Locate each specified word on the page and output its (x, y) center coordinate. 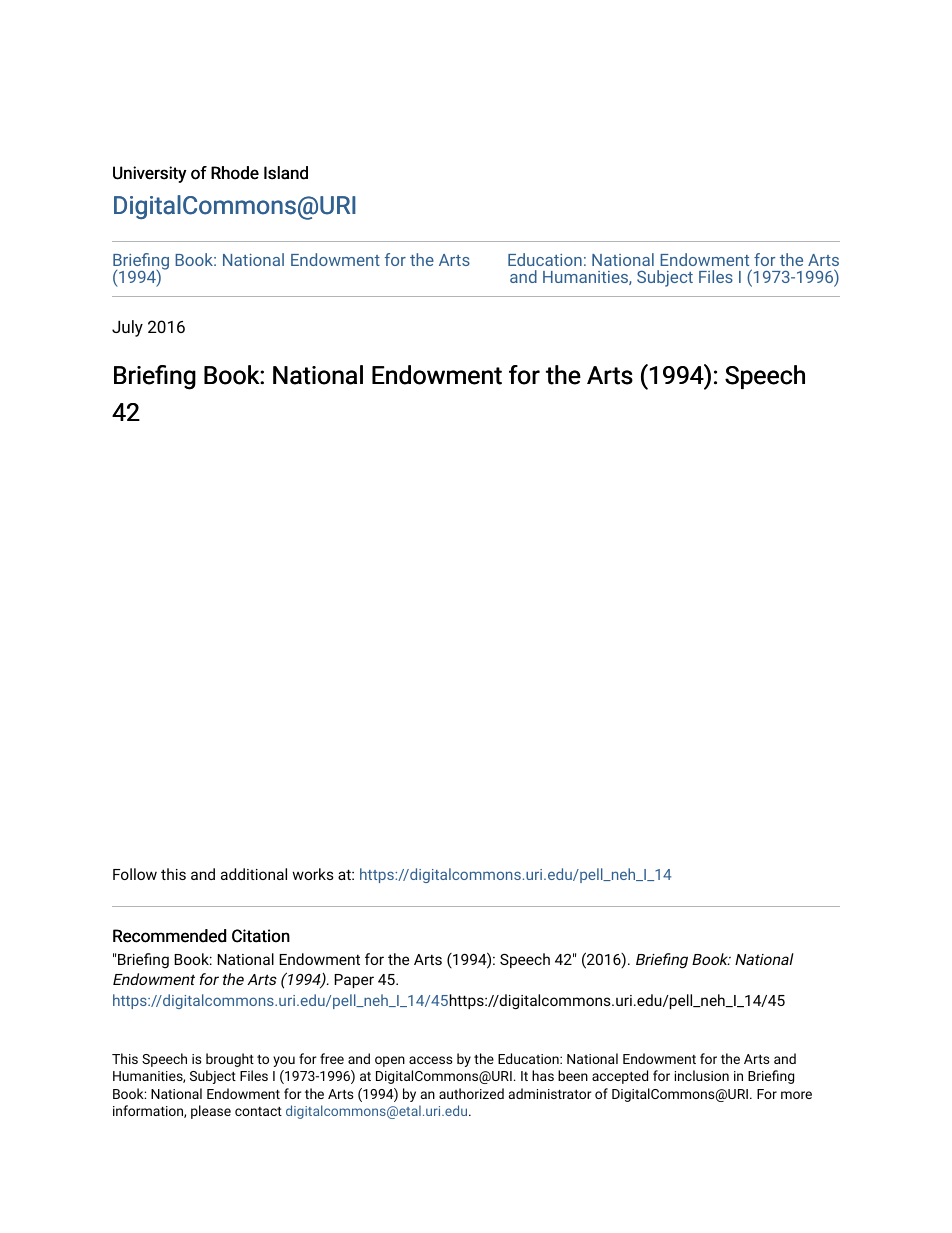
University (150, 174)
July (127, 328)
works (313, 874)
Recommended (169, 936)
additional (254, 874)
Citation (261, 936)
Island (286, 173)
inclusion (702, 1075)
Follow (135, 874)
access (431, 1060)
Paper (354, 981)
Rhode (235, 173)
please (211, 1112)
